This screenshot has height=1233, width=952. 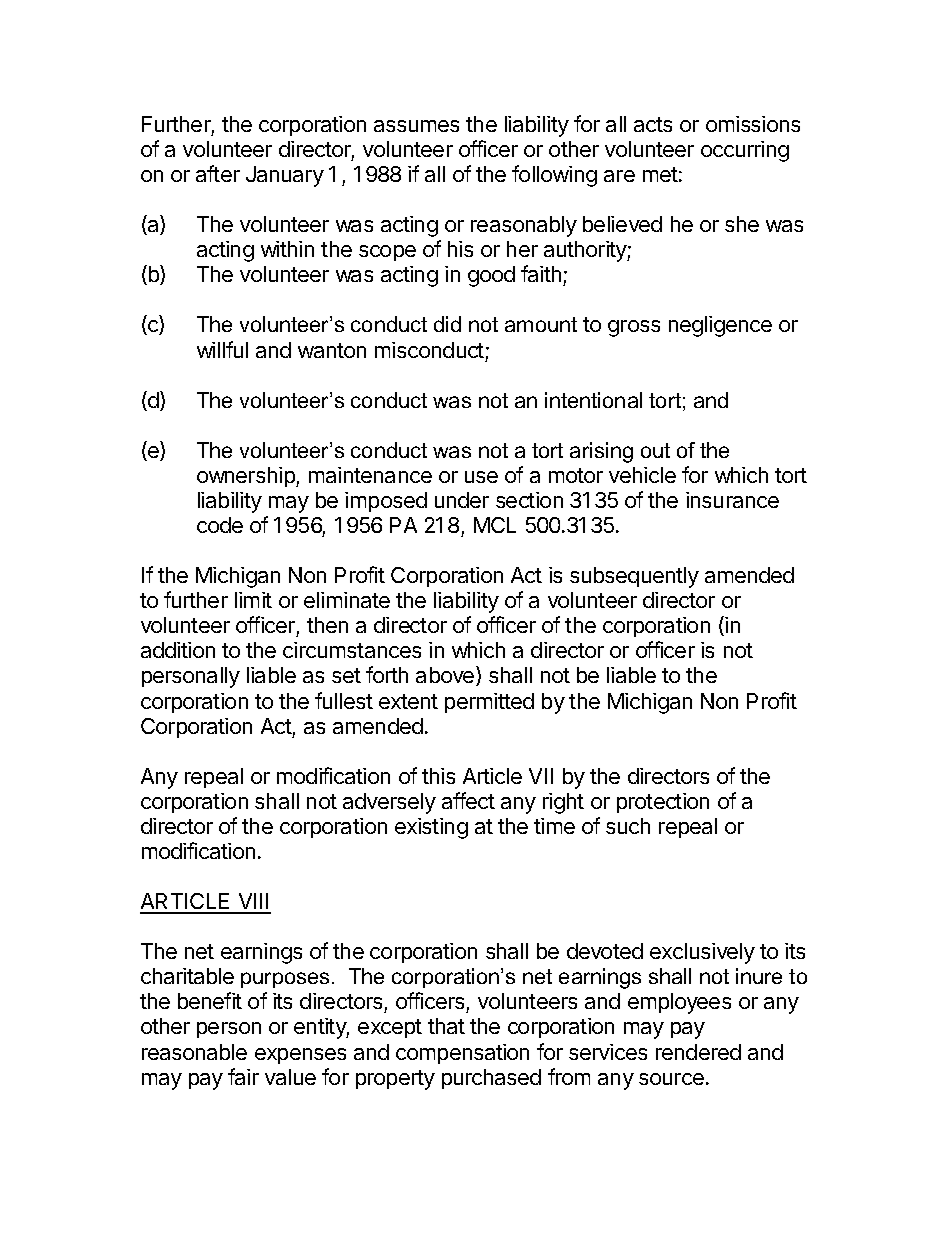 I want to click on out, so click(x=655, y=450).
